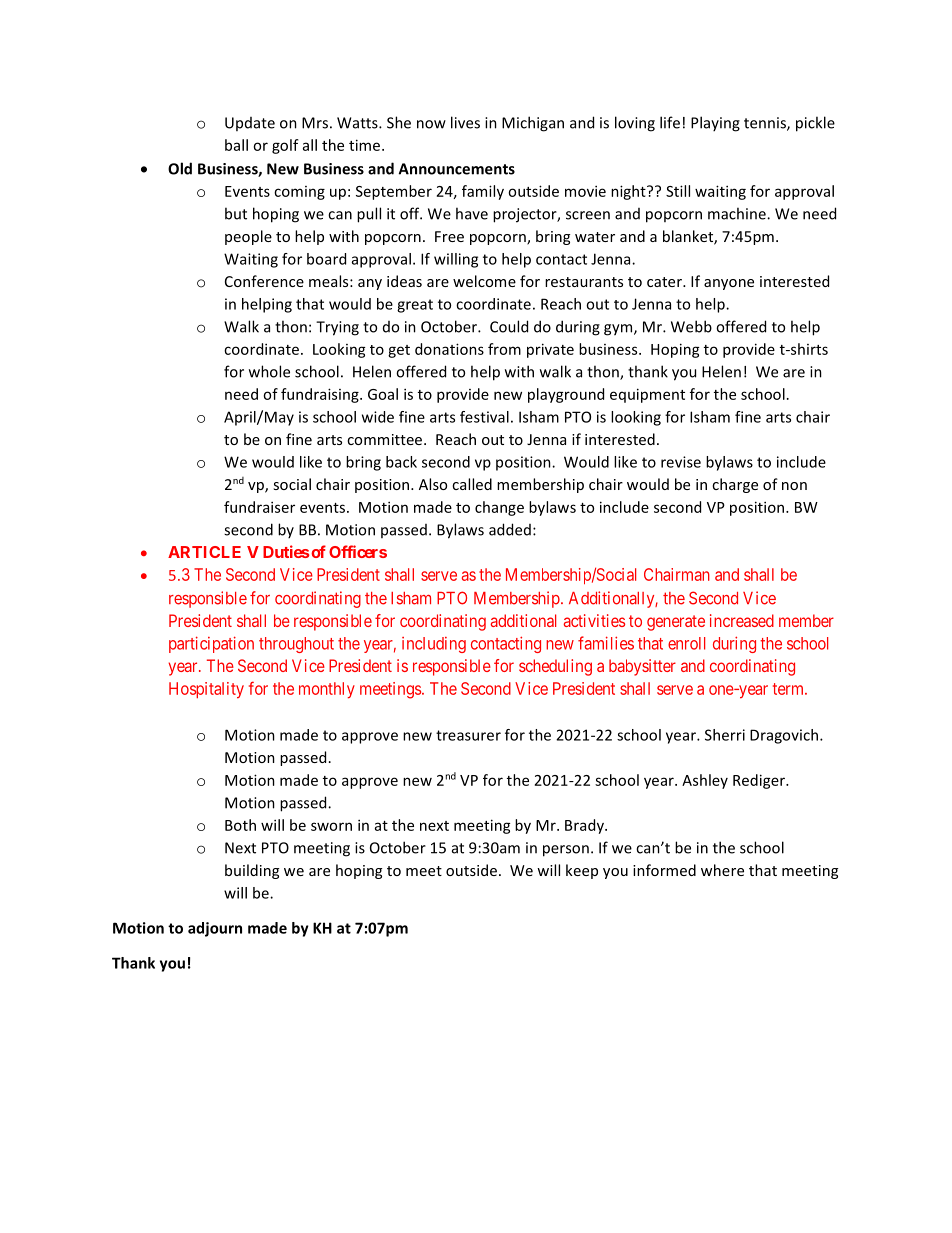 This screenshot has height=1233, width=952. I want to click on from, so click(504, 349).
